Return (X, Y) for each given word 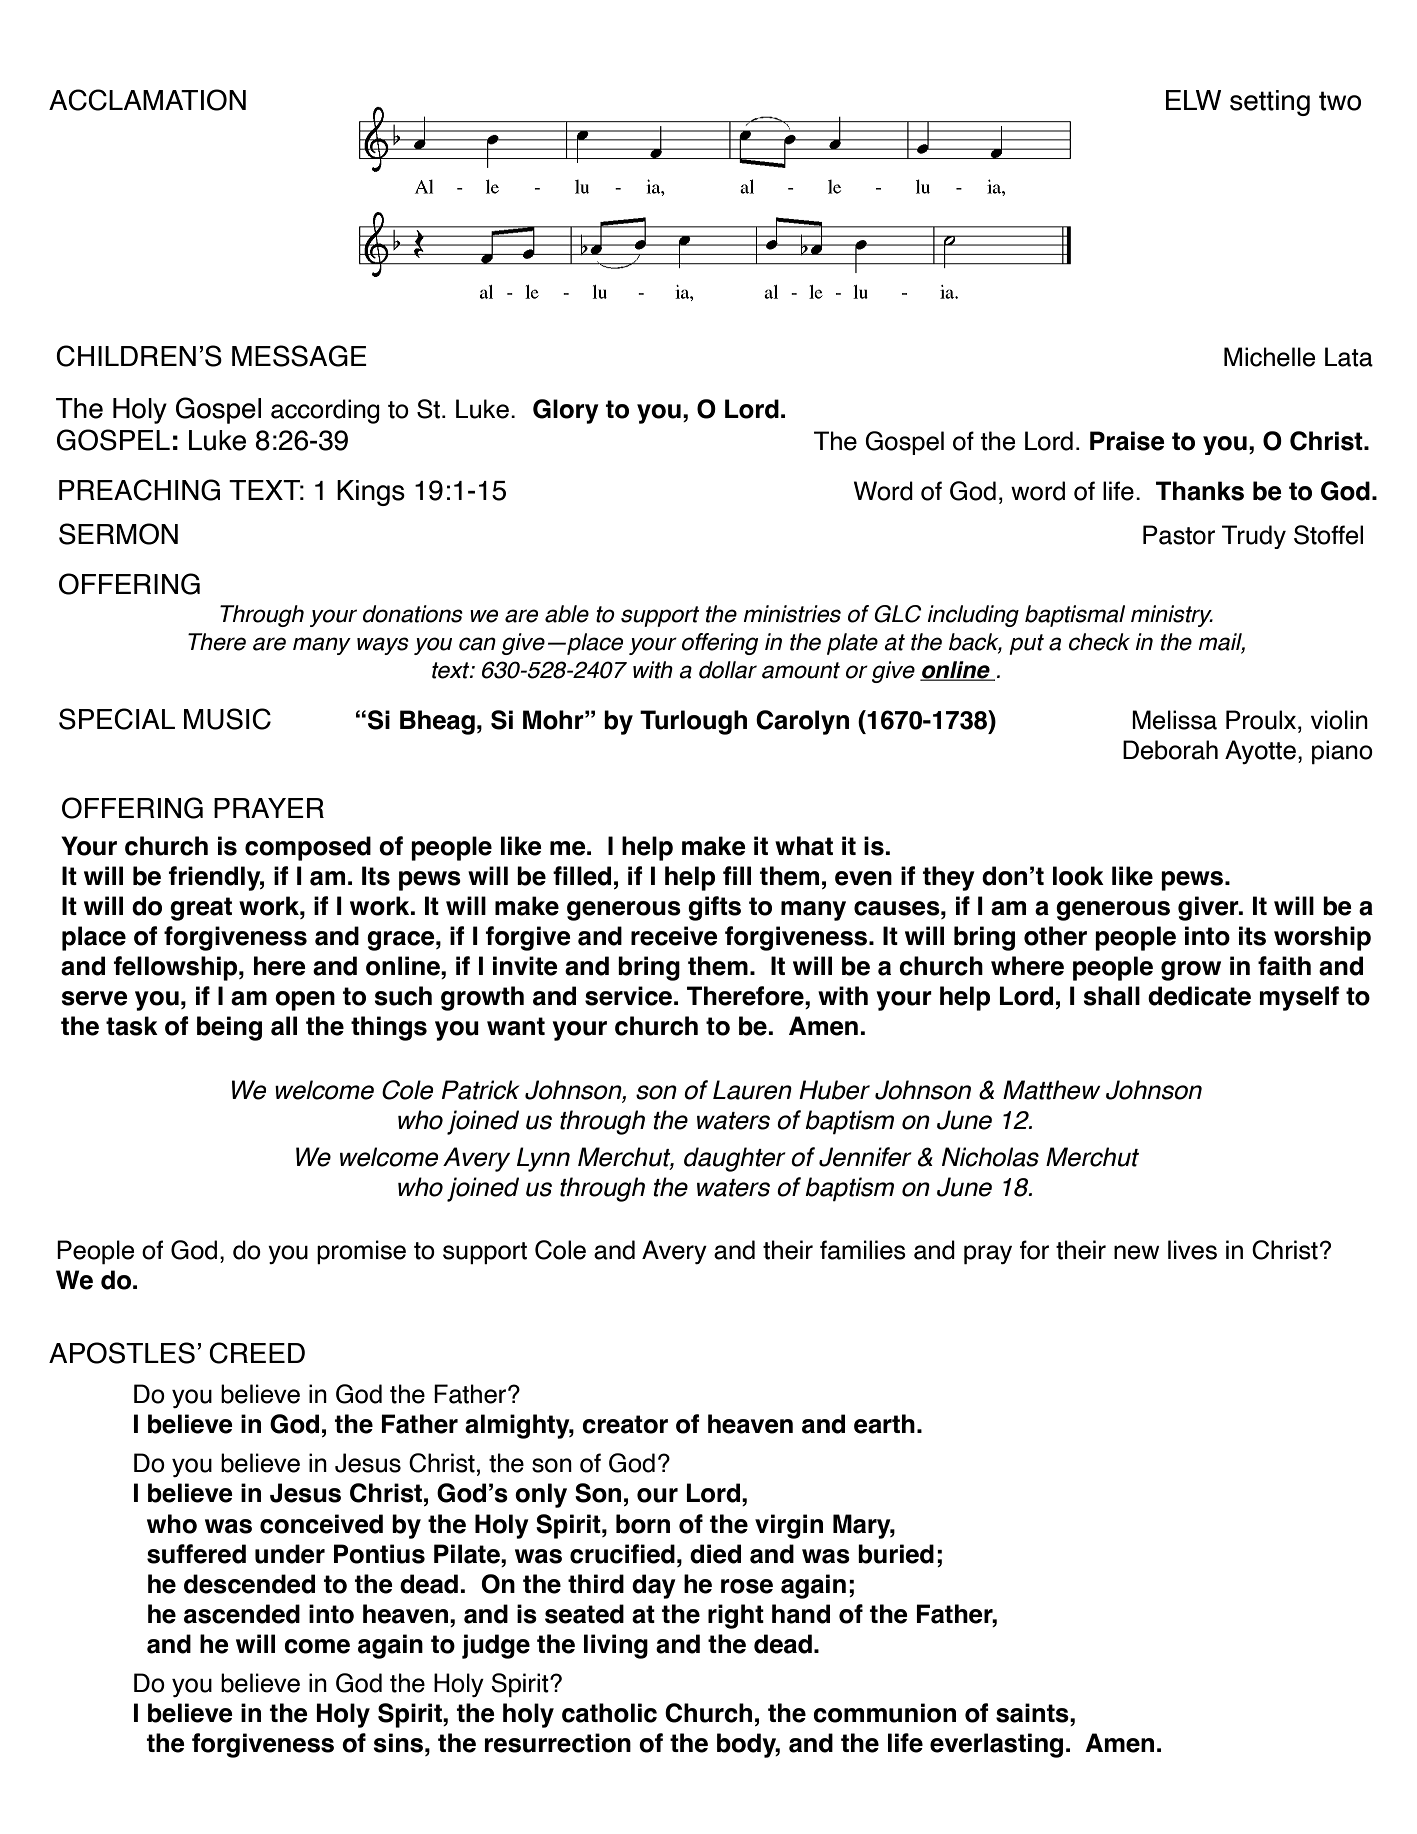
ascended (242, 1614)
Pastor (1179, 535)
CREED (257, 1353)
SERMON (118, 534)
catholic (609, 1713)
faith (1284, 966)
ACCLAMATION (147, 100)
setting (1270, 103)
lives (1192, 1250)
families (863, 1250)
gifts (714, 908)
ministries (792, 614)
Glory (566, 411)
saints (1033, 1713)
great (201, 909)
